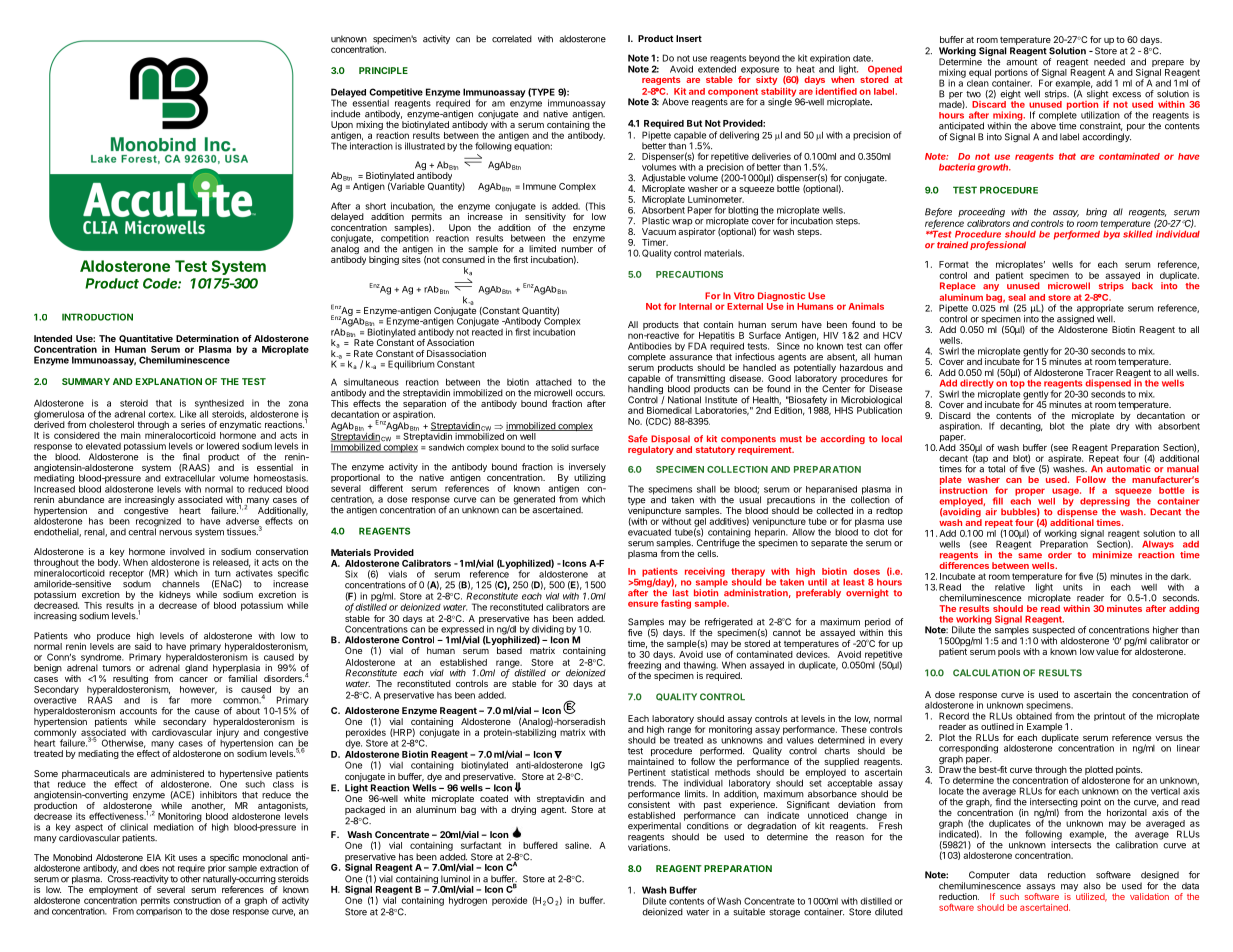 The image size is (1233, 952). I want to click on suitable, so click(749, 912).
